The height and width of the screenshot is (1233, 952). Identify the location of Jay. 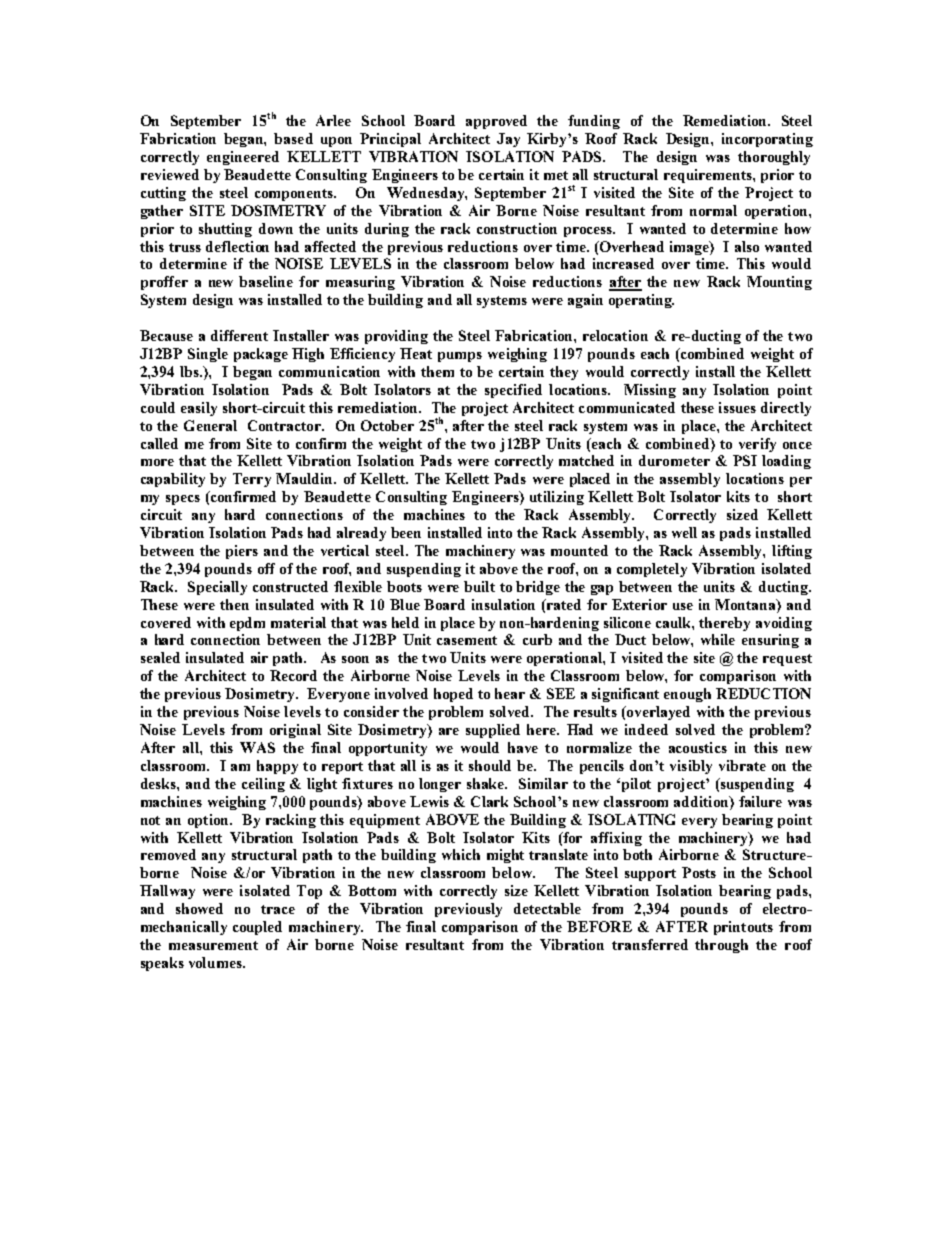
(508, 140).
